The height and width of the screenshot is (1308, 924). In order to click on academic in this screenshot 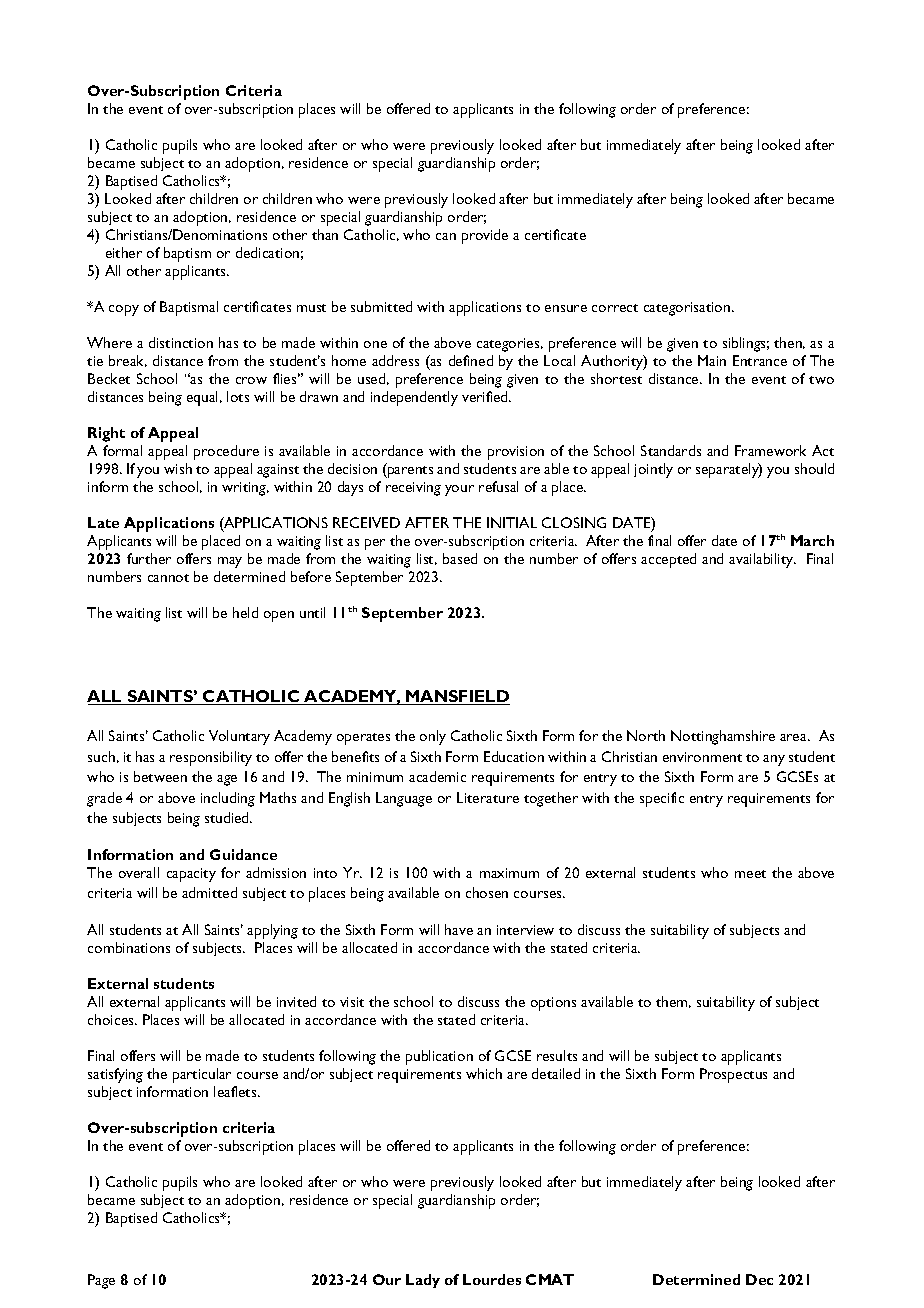, I will do `click(437, 776)`.
